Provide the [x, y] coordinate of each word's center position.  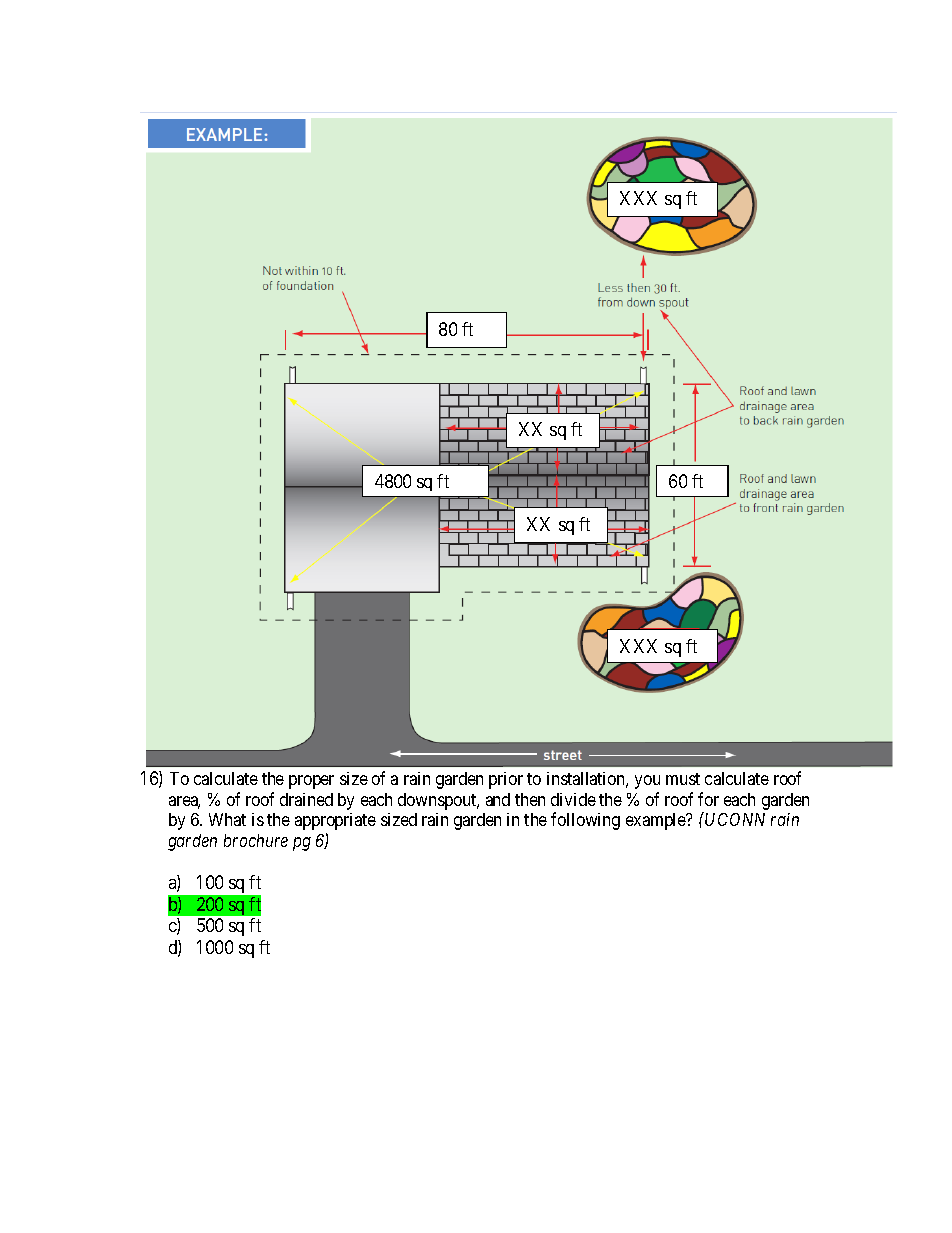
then [530, 799]
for [708, 799]
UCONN [735, 819]
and [498, 799]
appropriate [335, 821]
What [227, 819]
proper [311, 782]
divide [573, 799]
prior [506, 780]
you [647, 782]
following [585, 821]
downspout [438, 801]
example [657, 821]
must [683, 779]
